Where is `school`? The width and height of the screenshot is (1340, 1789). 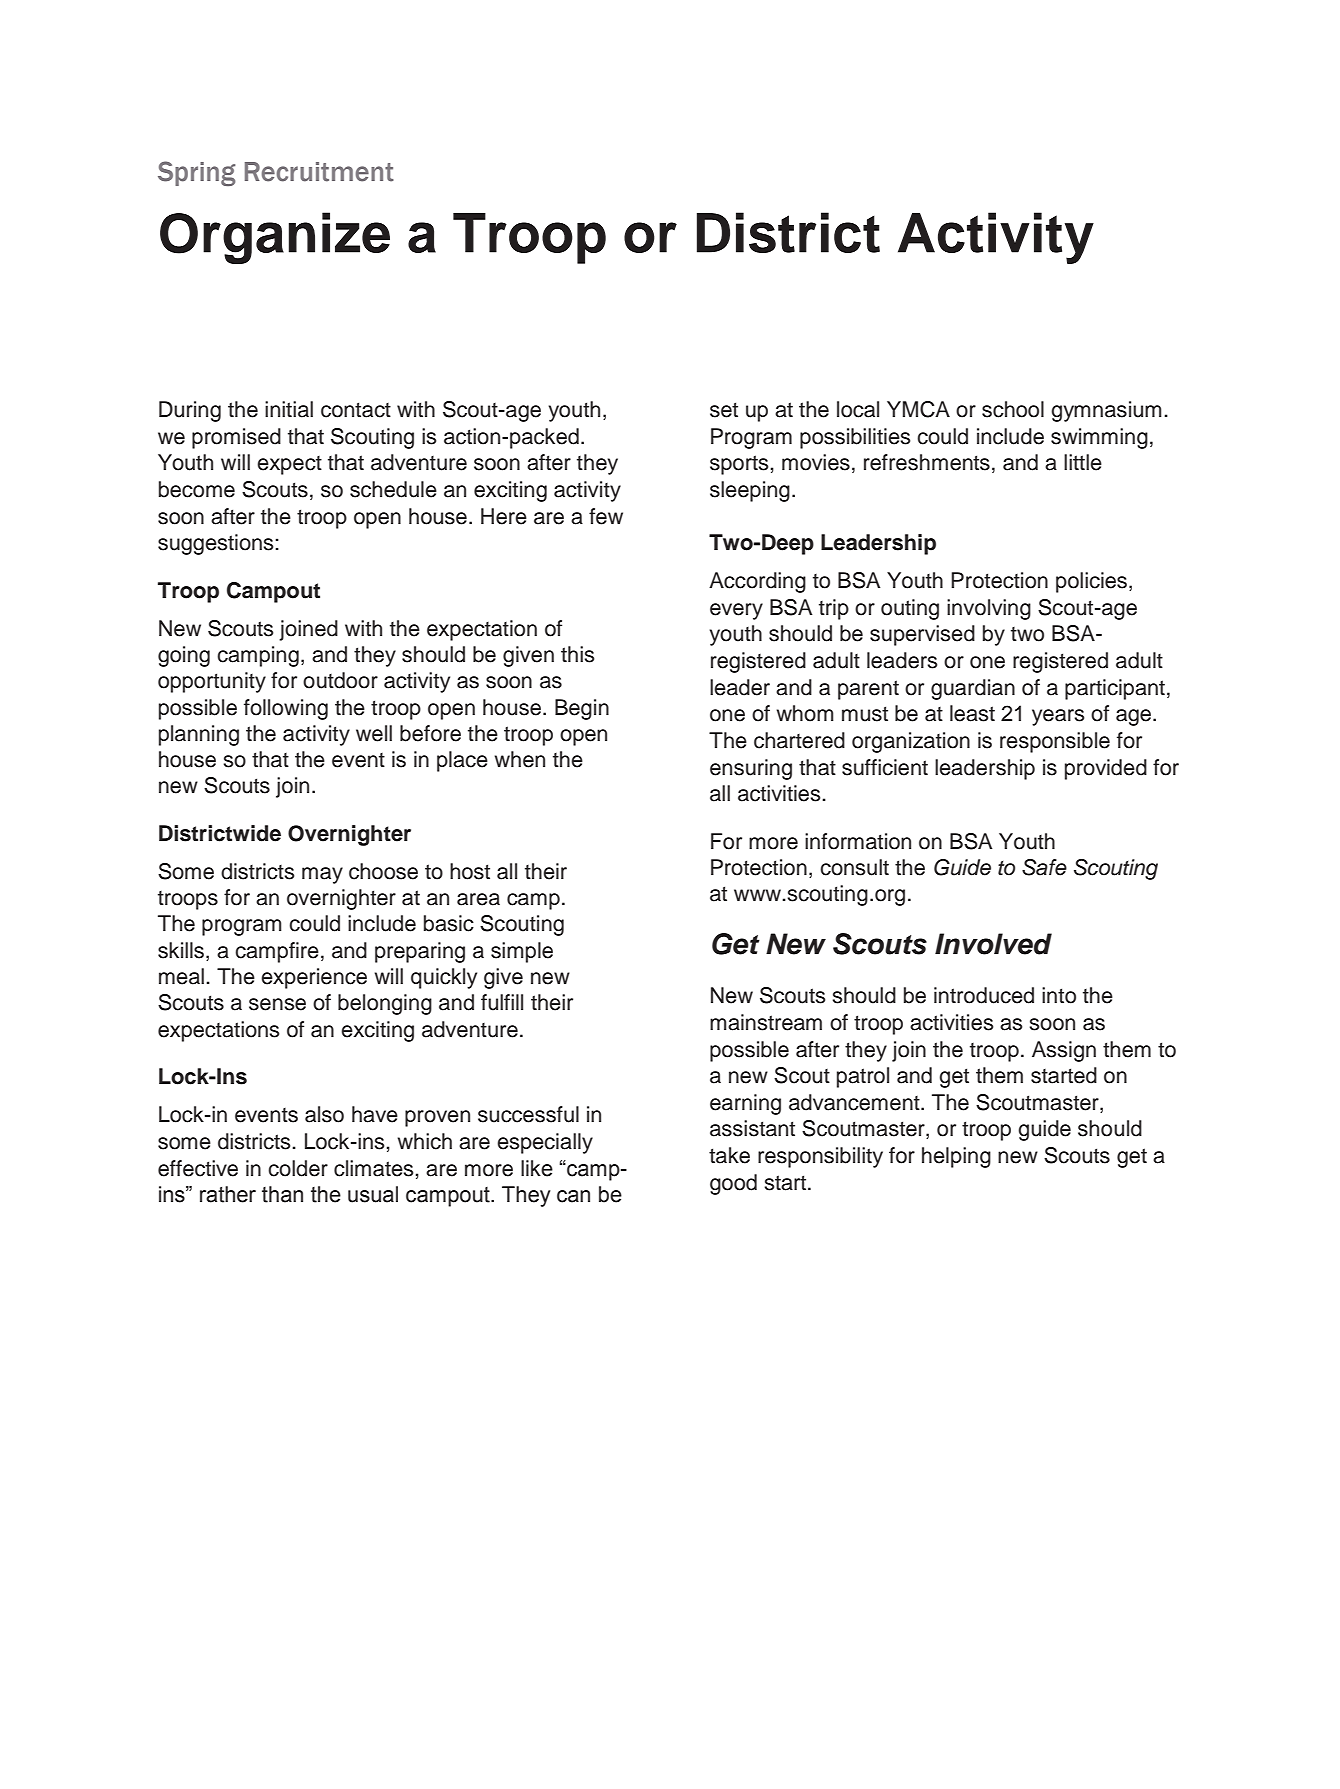 school is located at coordinates (1013, 409).
